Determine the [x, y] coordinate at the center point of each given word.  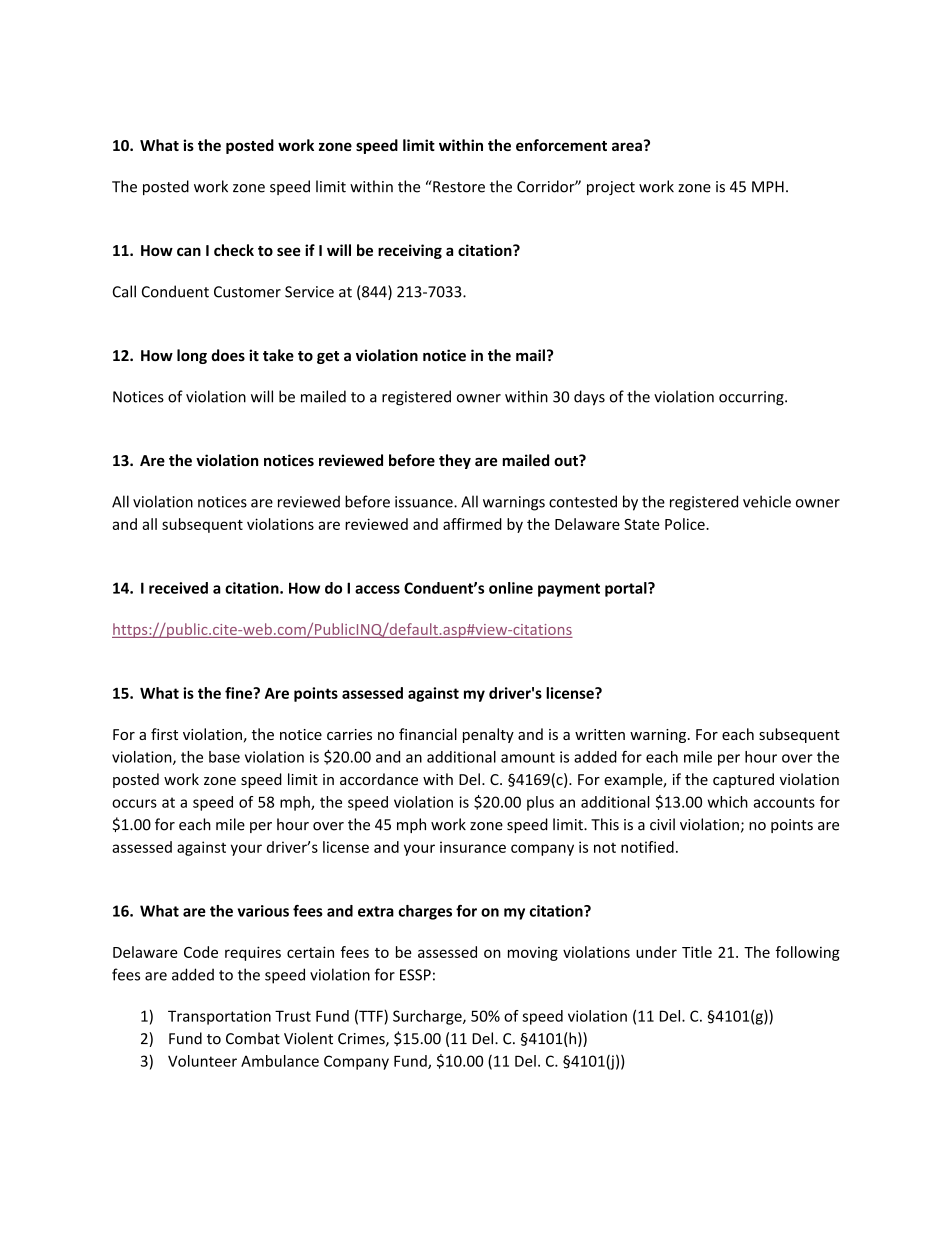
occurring [752, 398]
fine [240, 693]
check [234, 250]
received [178, 588]
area [627, 146]
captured [743, 780]
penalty [488, 735]
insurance [473, 847]
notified [647, 847]
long [192, 356]
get [328, 357]
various [263, 911]
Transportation [219, 1017]
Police [686, 524]
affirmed [472, 524]
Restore [458, 186]
